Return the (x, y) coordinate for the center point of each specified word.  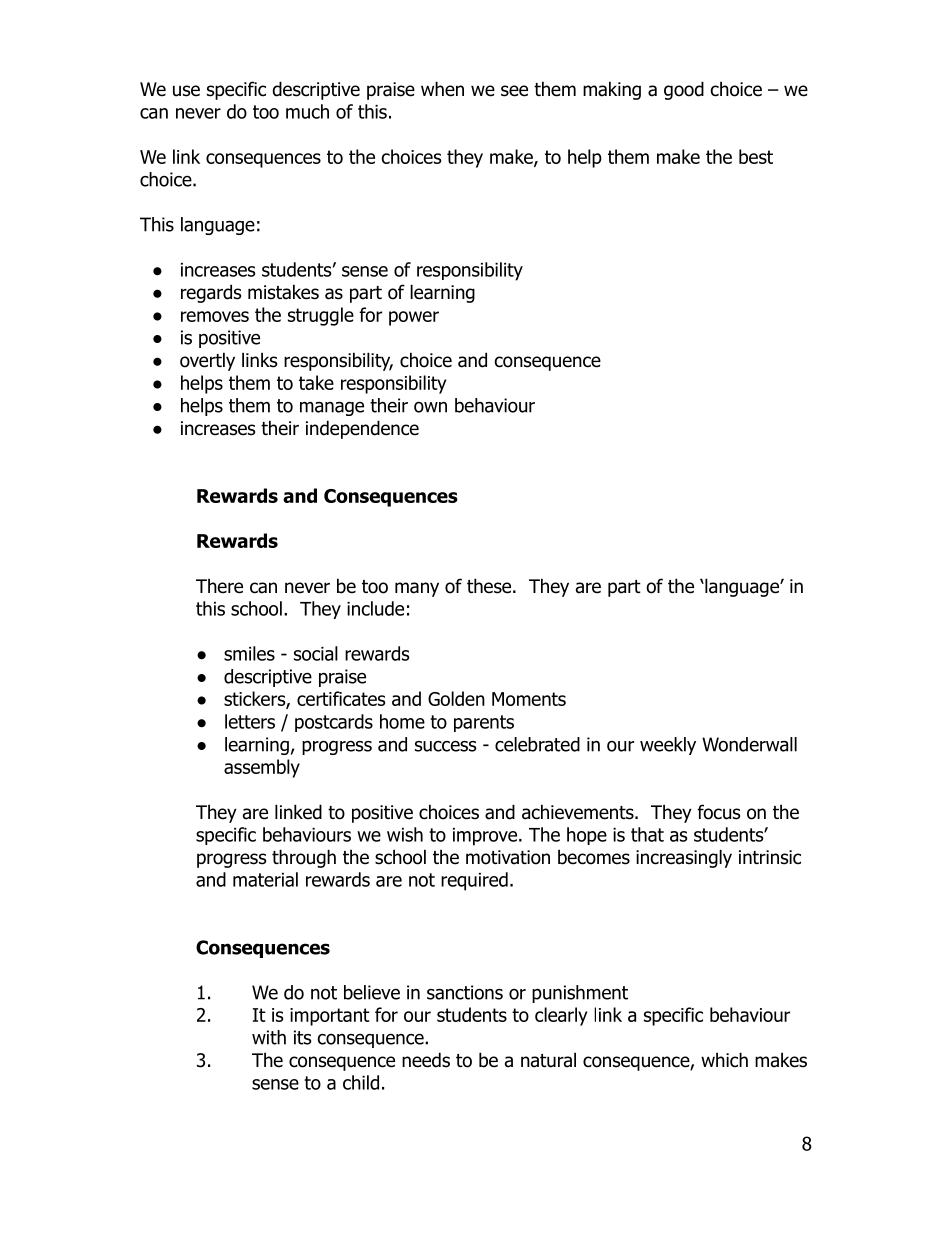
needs (426, 1060)
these (489, 586)
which (724, 1060)
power (414, 318)
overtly (207, 361)
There (219, 586)
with (269, 1037)
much (307, 111)
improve (486, 837)
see (514, 91)
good (684, 90)
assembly (262, 768)
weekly (668, 746)
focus (718, 812)
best (756, 156)
